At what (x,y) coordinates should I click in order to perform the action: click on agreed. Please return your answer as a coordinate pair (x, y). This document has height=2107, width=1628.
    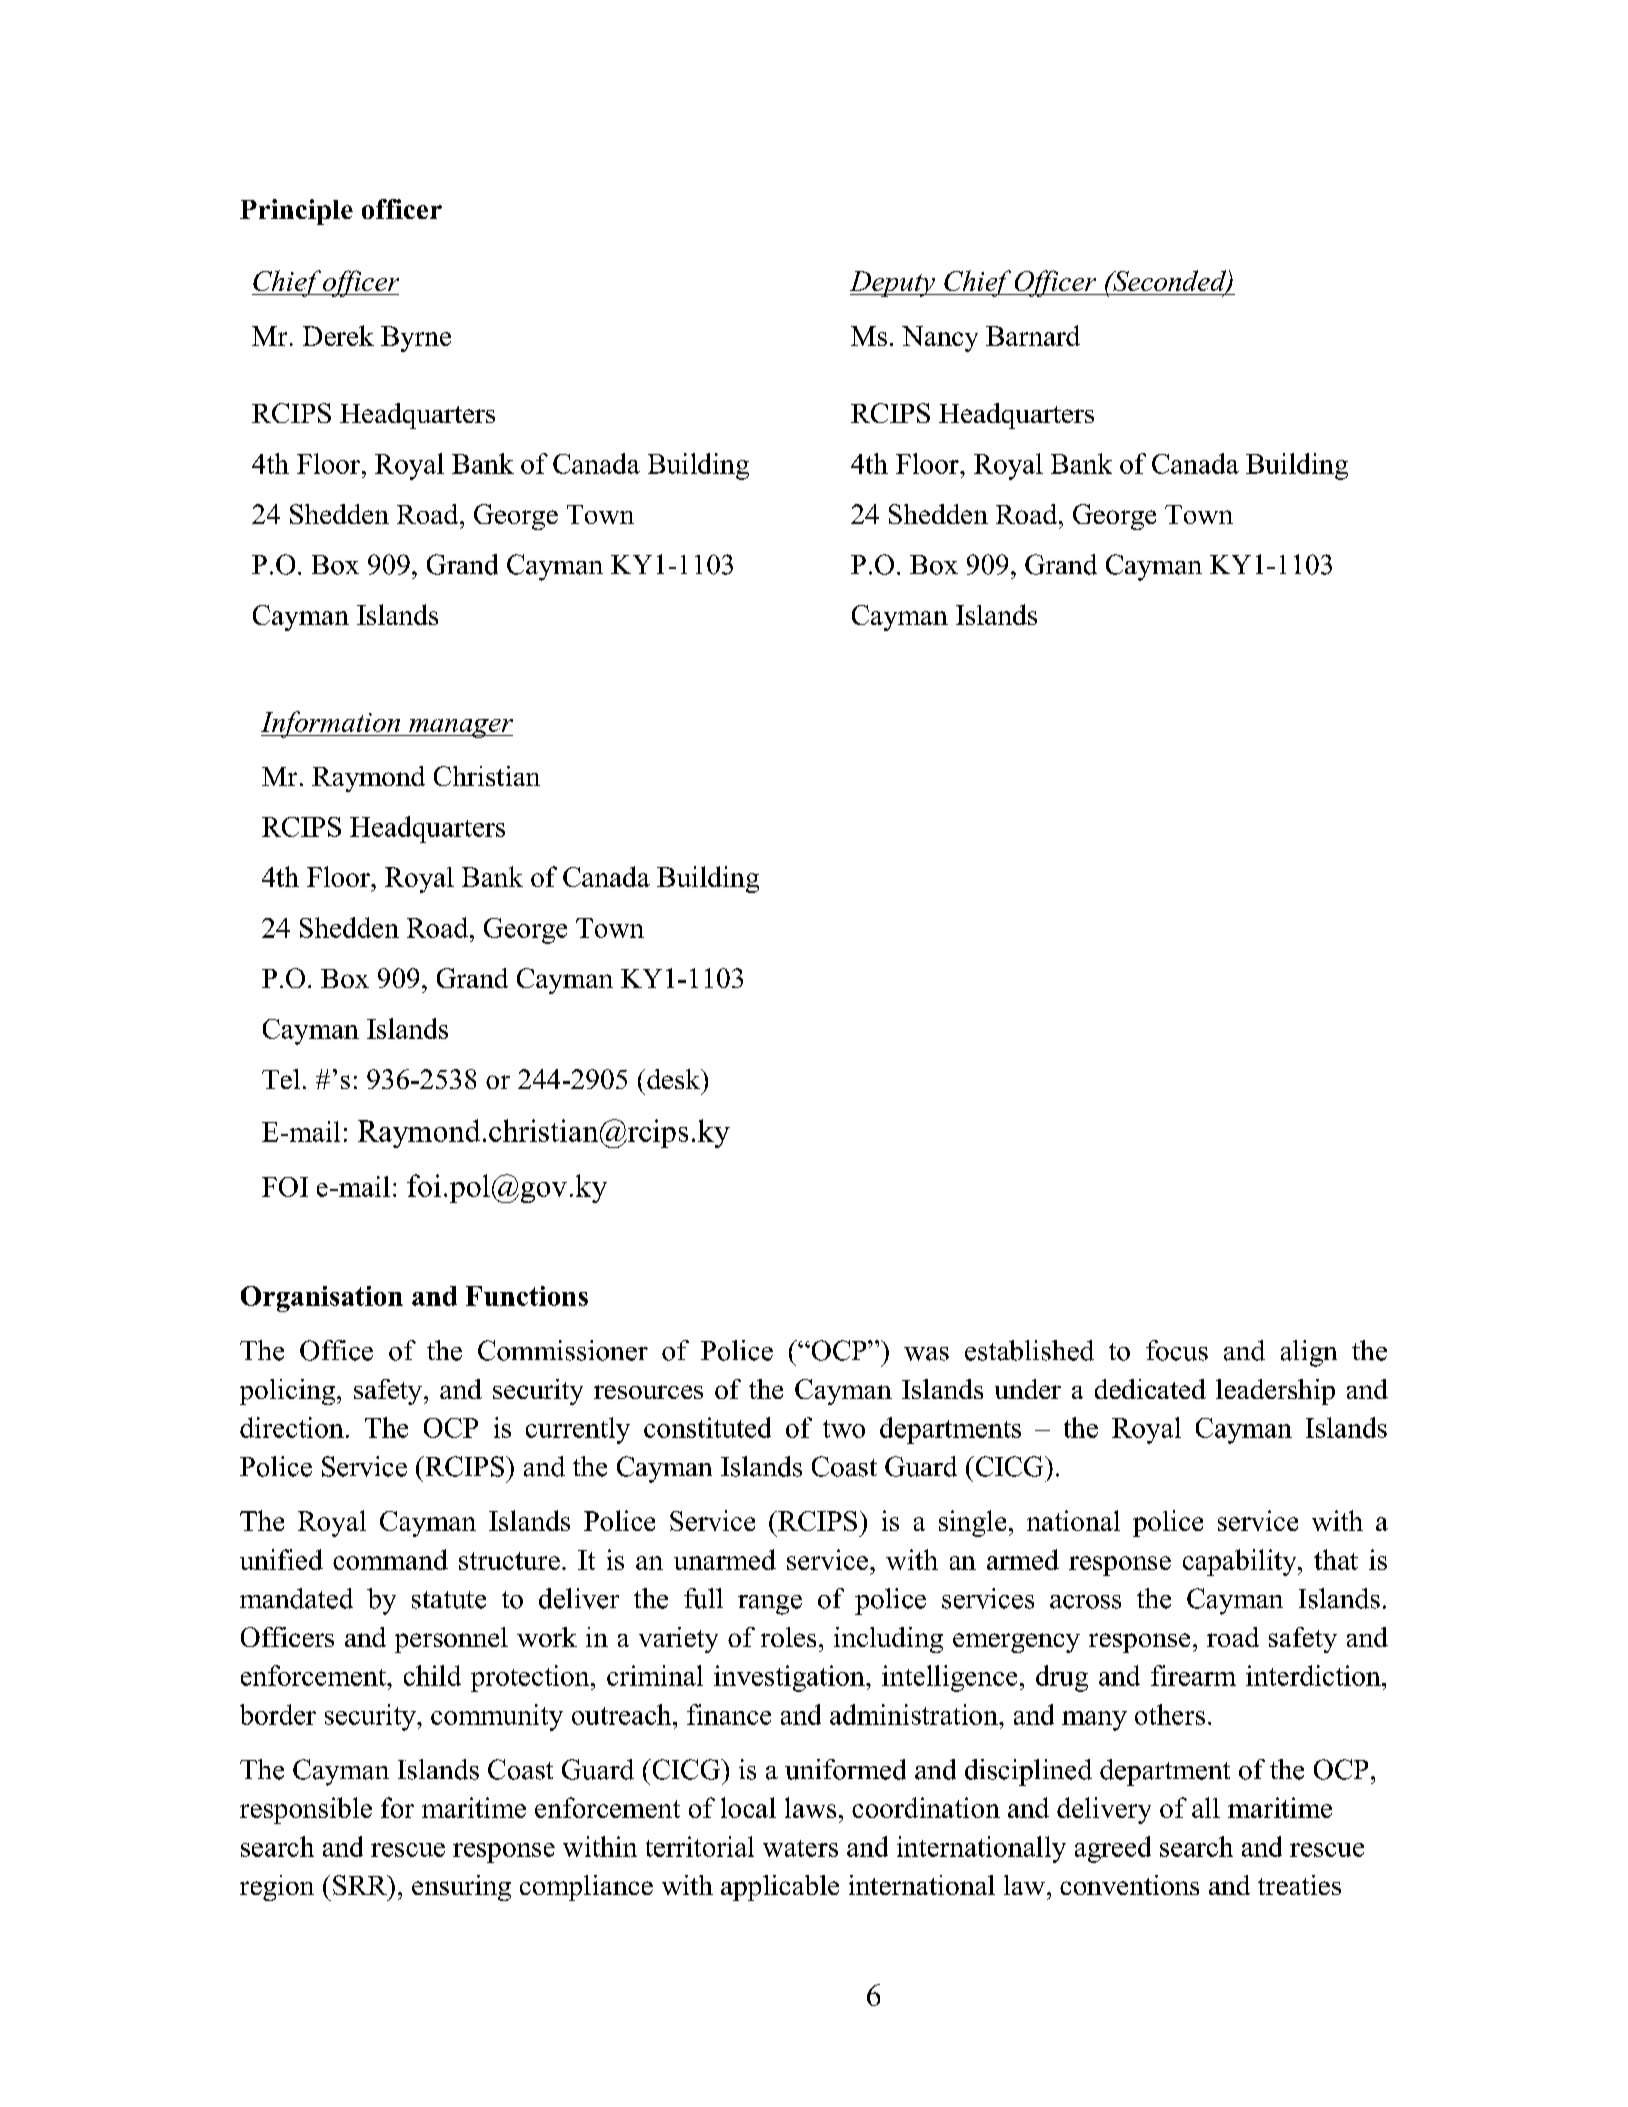
    Looking at the image, I should click on (1113, 1849).
